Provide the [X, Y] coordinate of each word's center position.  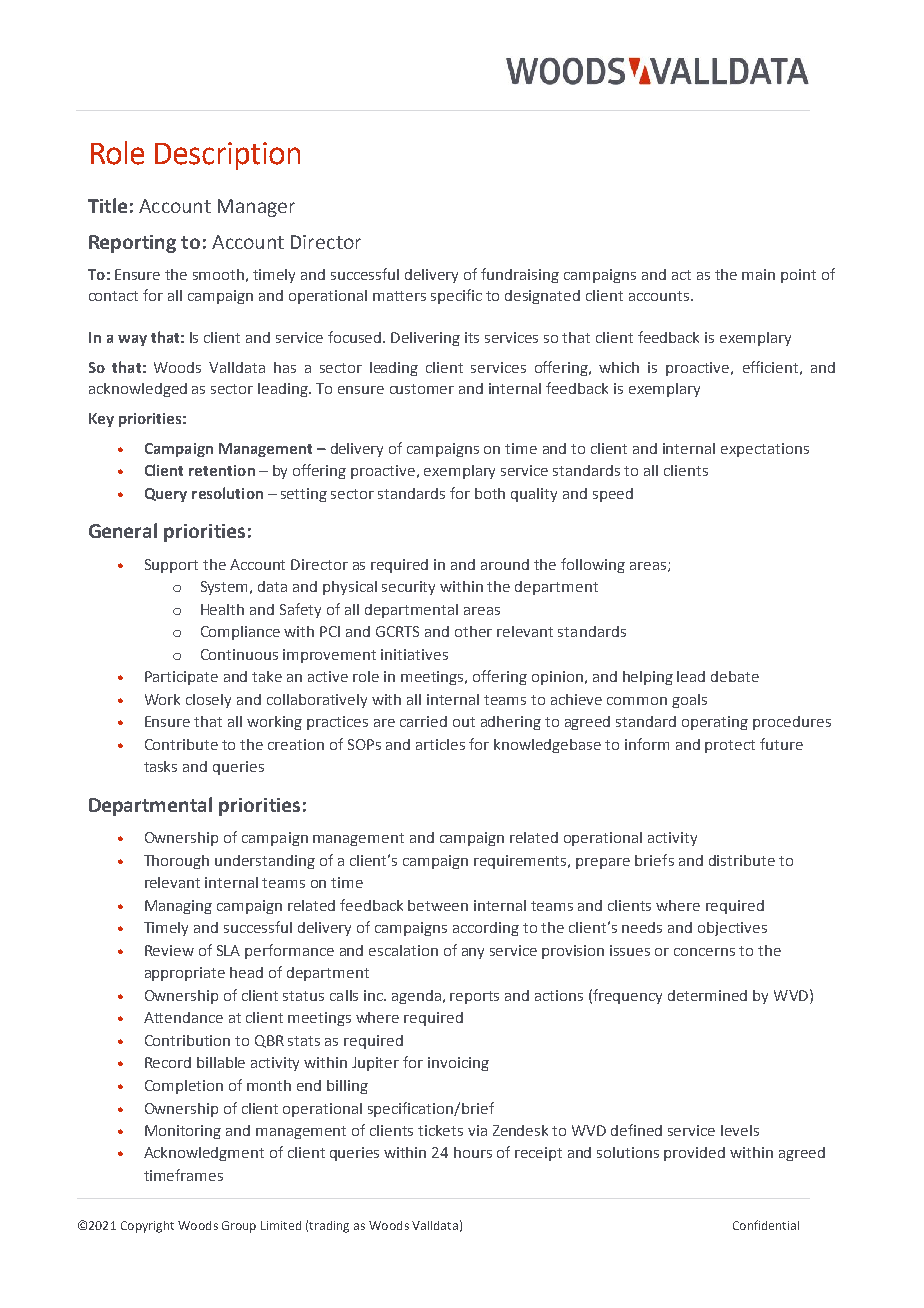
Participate [181, 678]
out [464, 722]
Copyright [147, 1227]
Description [227, 156]
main [758, 274]
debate [735, 676]
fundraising [520, 275]
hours [473, 1152]
